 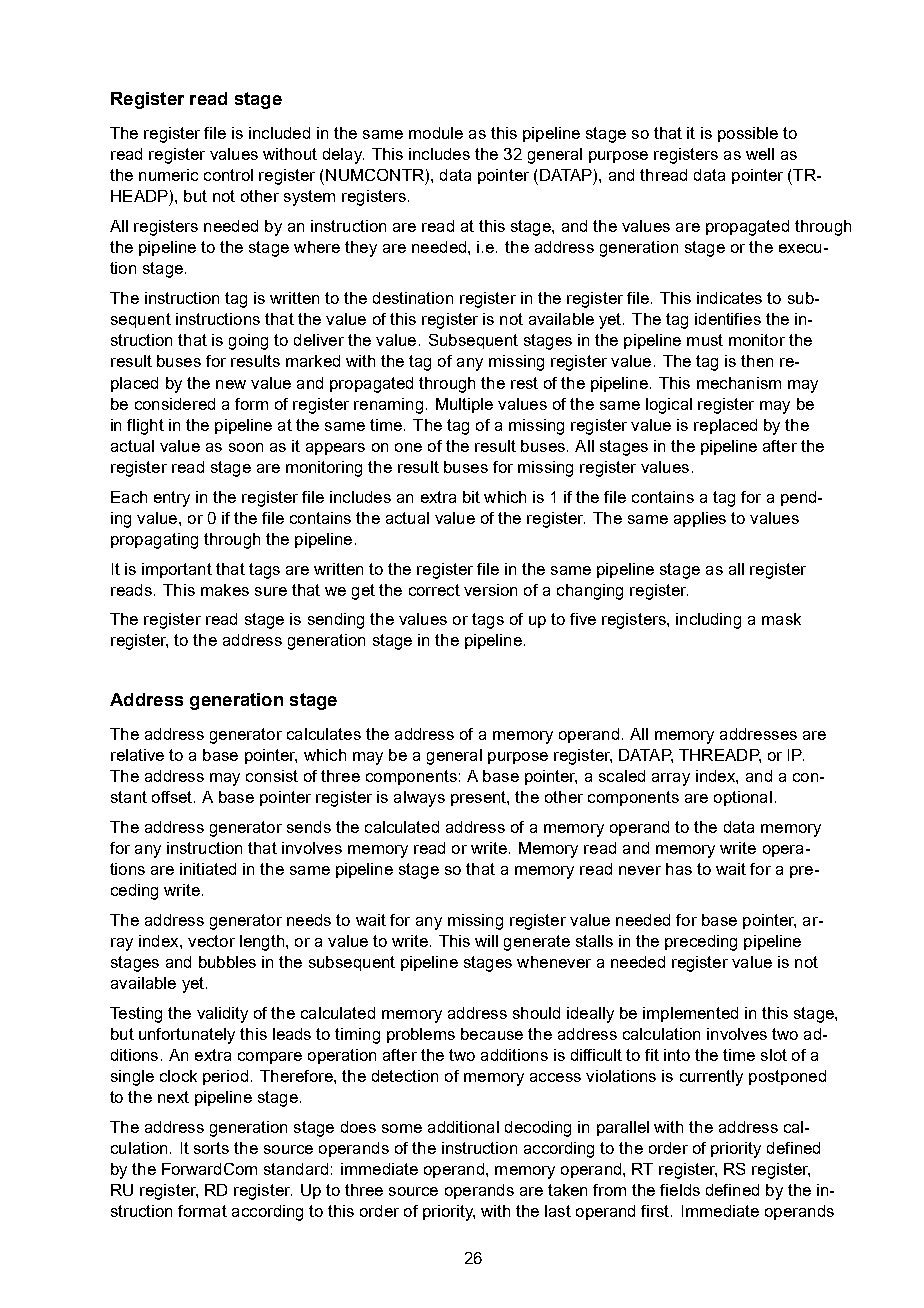 What do you see at coordinates (760, 154) in the screenshot?
I see `well` at bounding box center [760, 154].
